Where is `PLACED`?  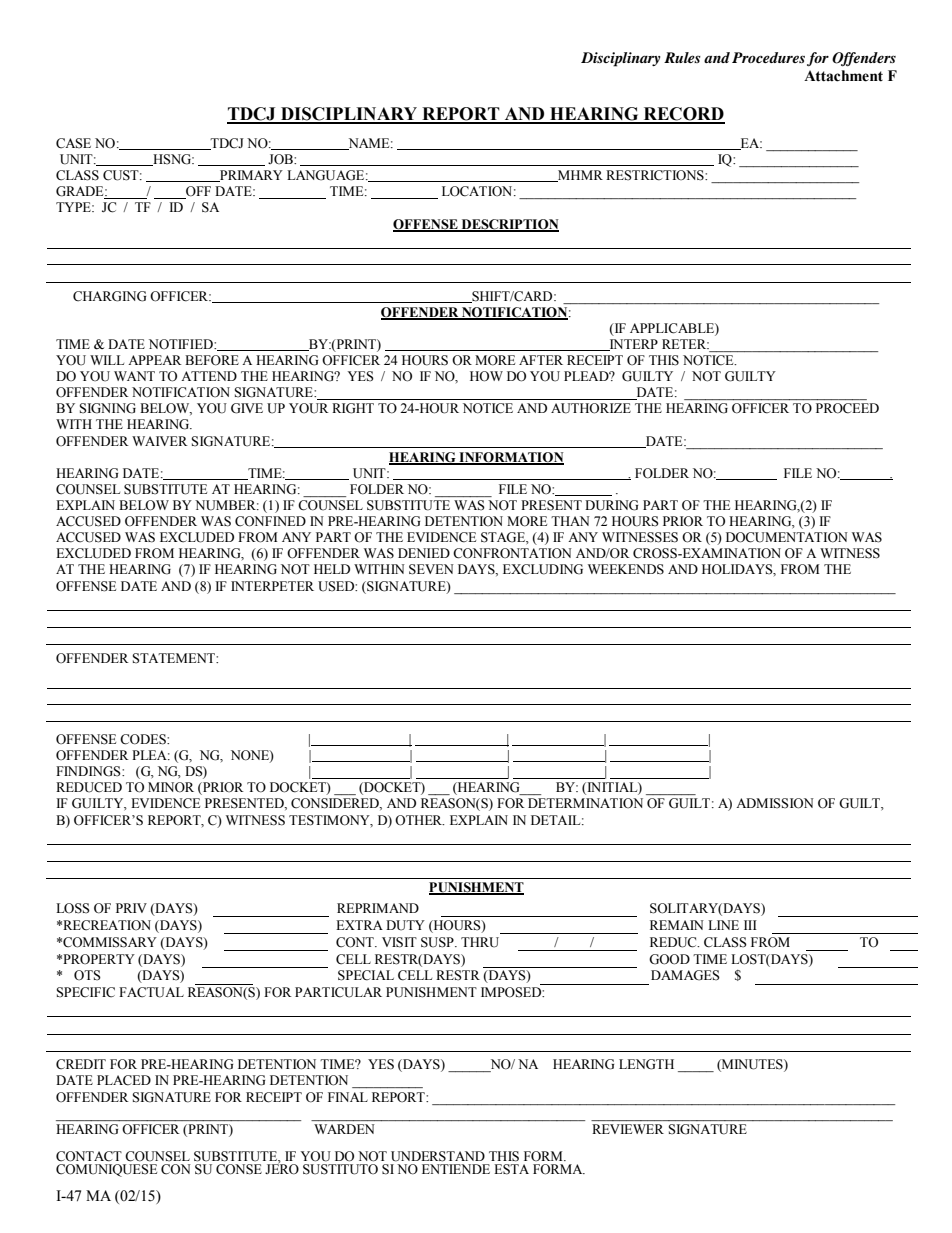 PLACED is located at coordinates (124, 1080).
